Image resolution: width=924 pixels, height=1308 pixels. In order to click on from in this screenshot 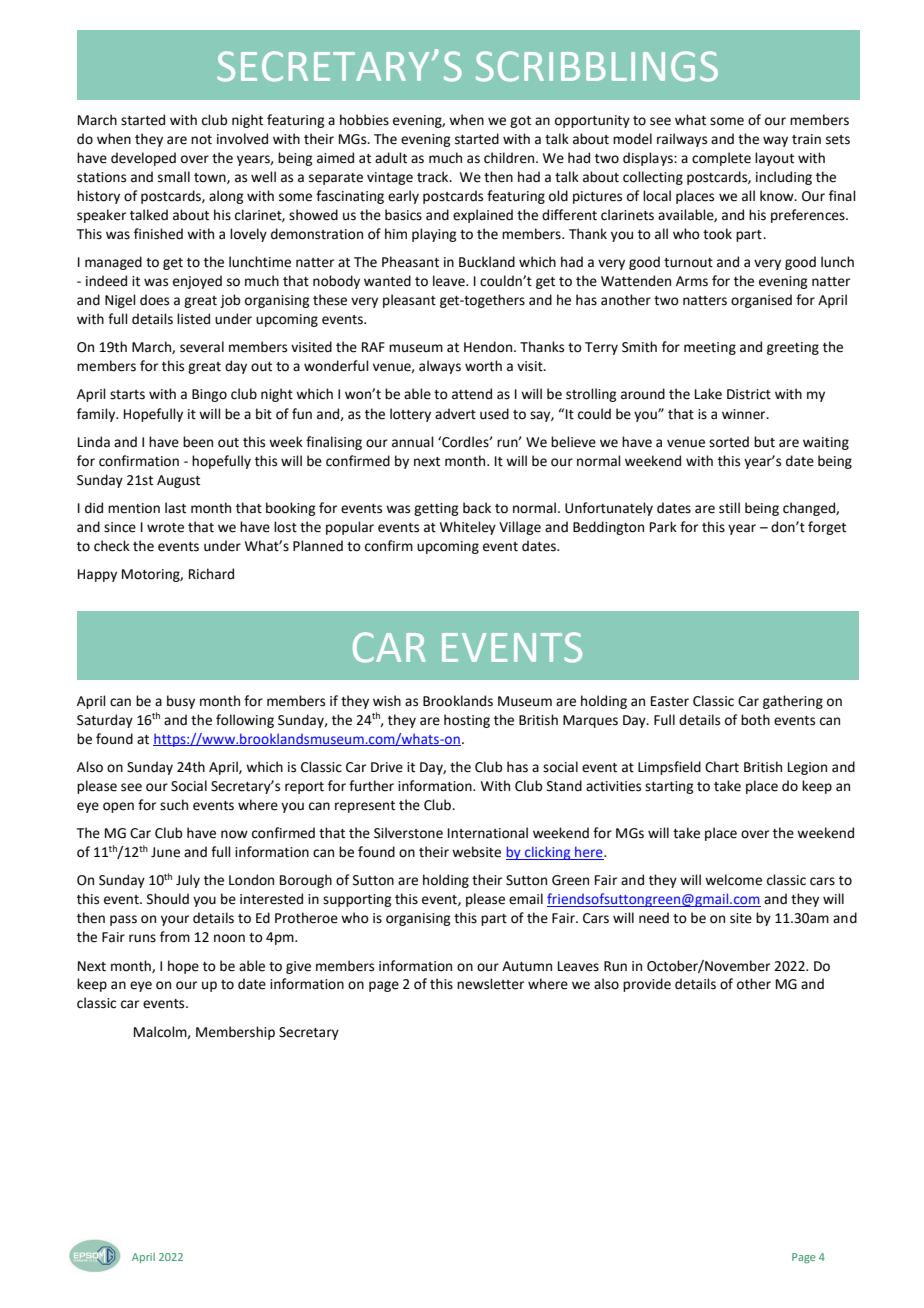, I will do `click(175, 937)`.
